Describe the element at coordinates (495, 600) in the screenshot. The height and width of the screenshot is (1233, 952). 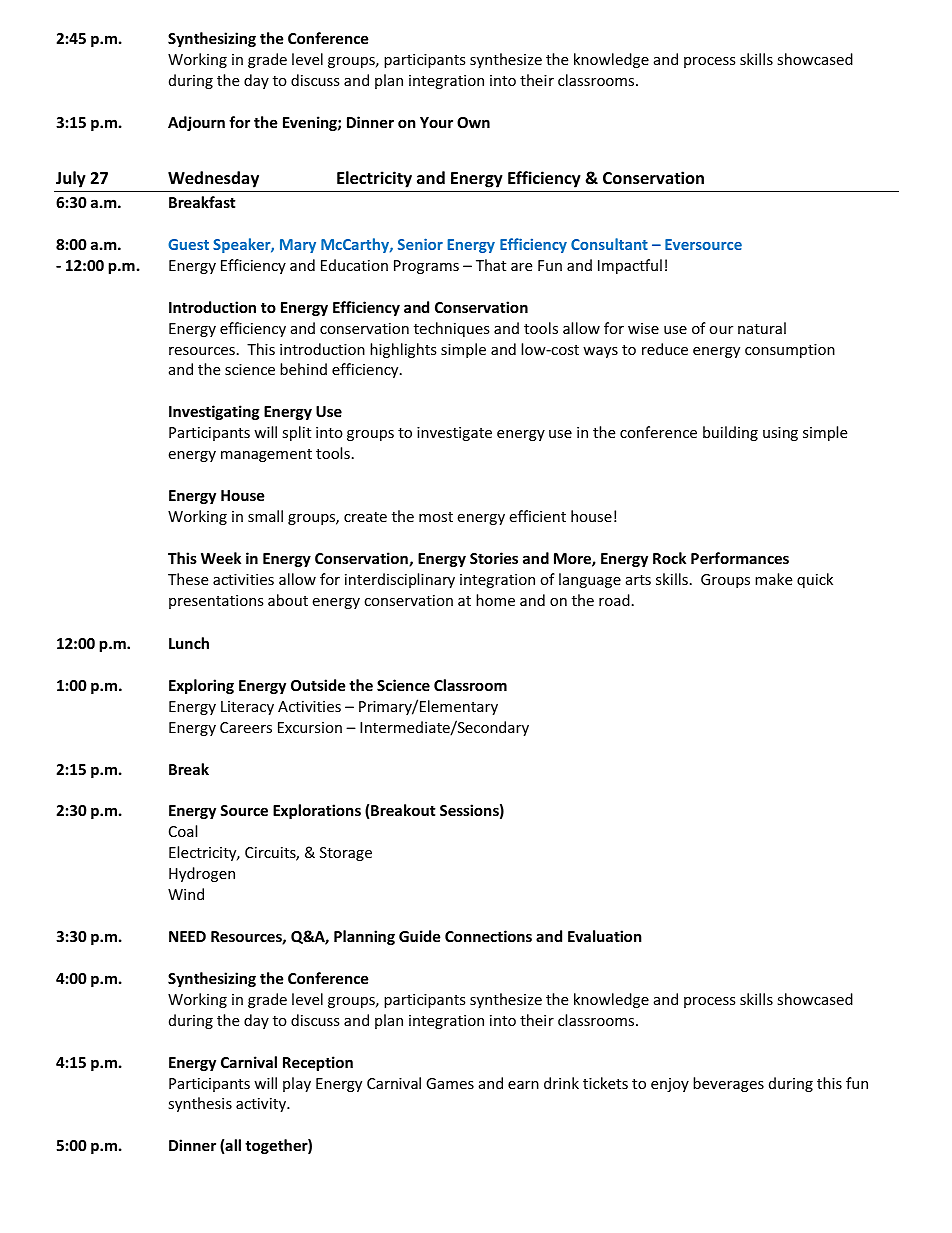
I see `home` at that location.
